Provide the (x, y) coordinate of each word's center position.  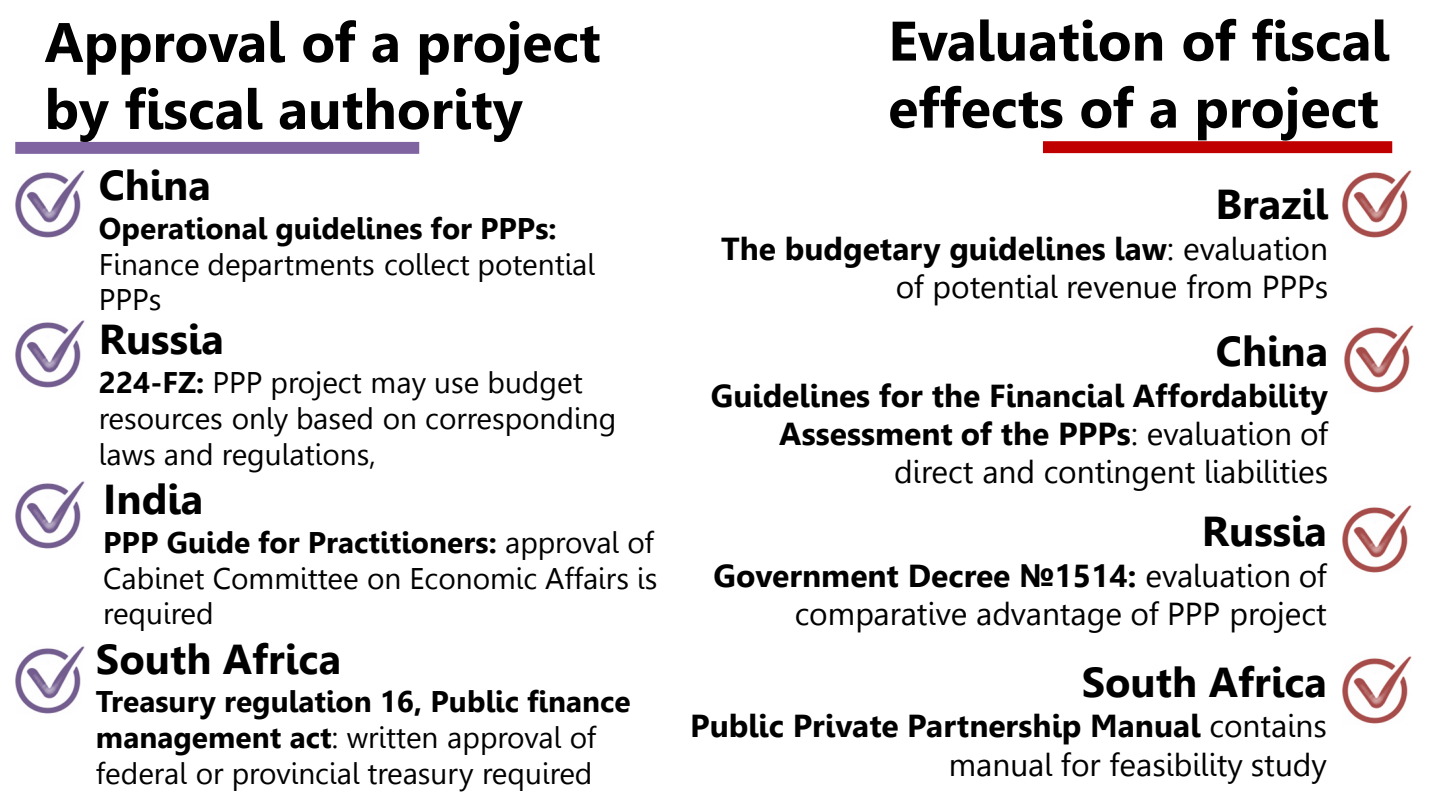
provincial (297, 776)
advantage (1049, 617)
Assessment (865, 434)
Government (806, 576)
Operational (183, 231)
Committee (286, 578)
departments (291, 267)
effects (976, 107)
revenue (1122, 290)
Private (846, 725)
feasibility (1176, 768)
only (260, 422)
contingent (1120, 475)
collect (427, 264)
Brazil (1273, 204)
